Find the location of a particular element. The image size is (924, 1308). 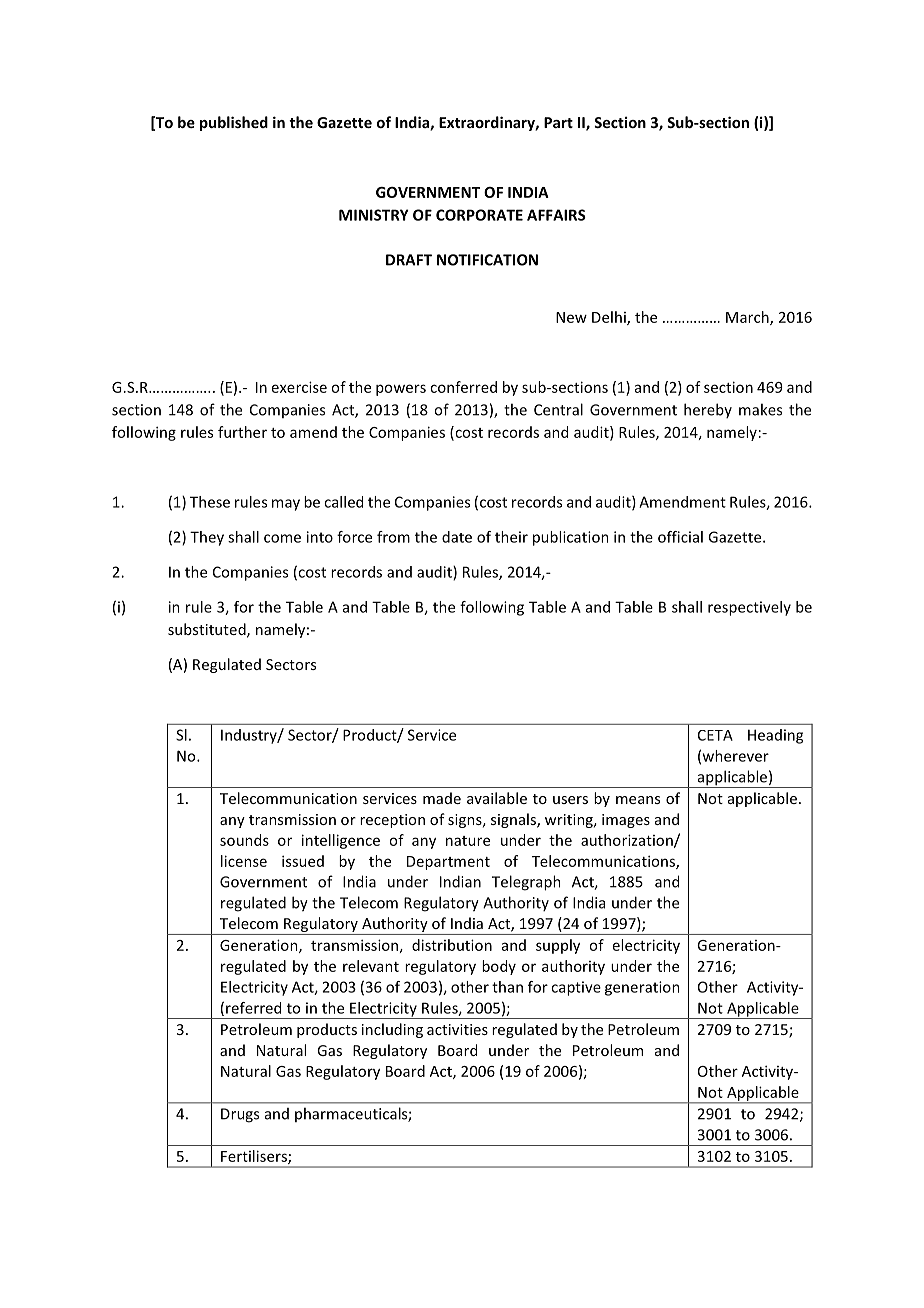

exercise is located at coordinates (299, 387).
